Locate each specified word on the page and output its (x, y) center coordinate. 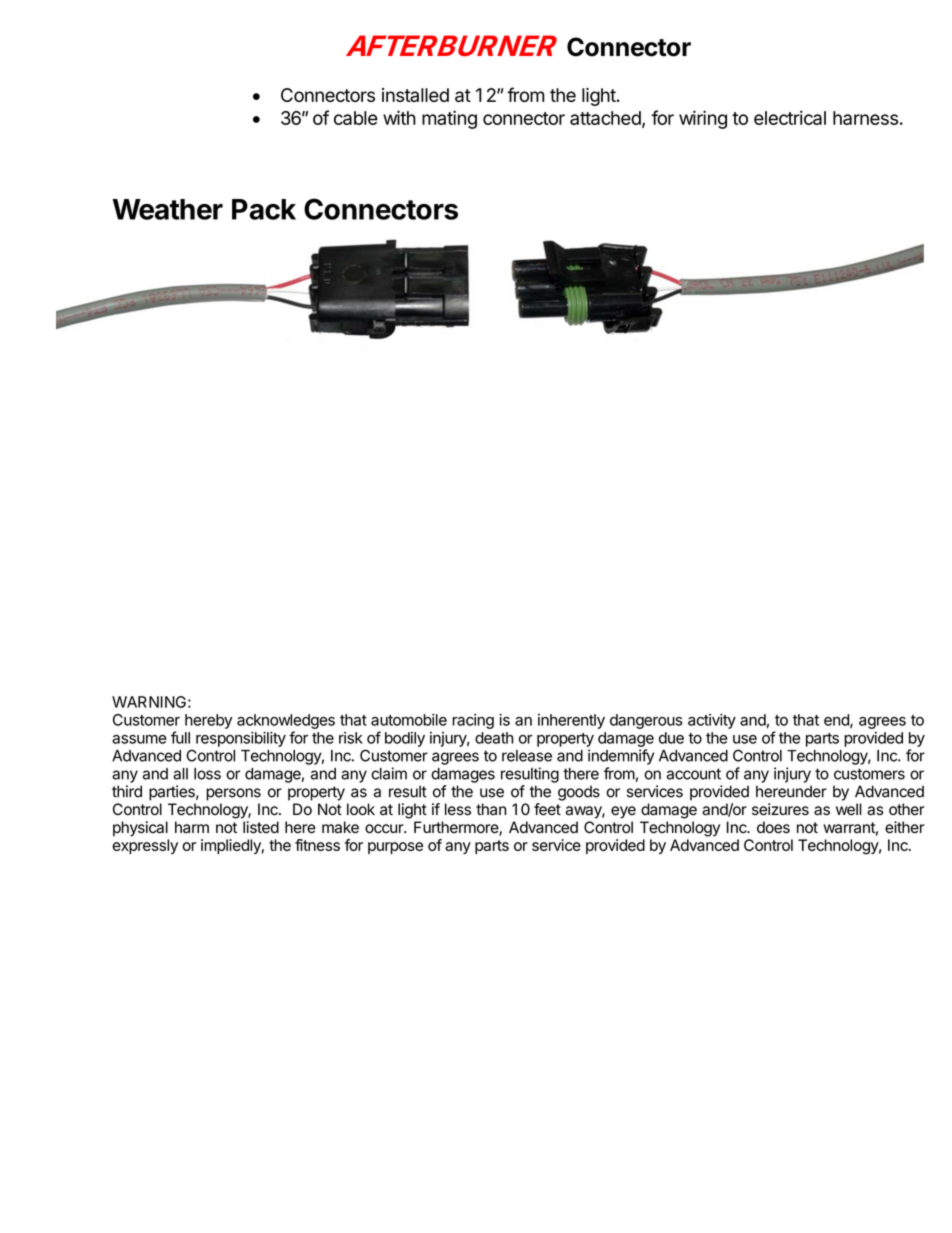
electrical (790, 117)
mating (449, 119)
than (491, 809)
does (773, 827)
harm (192, 827)
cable (356, 118)
